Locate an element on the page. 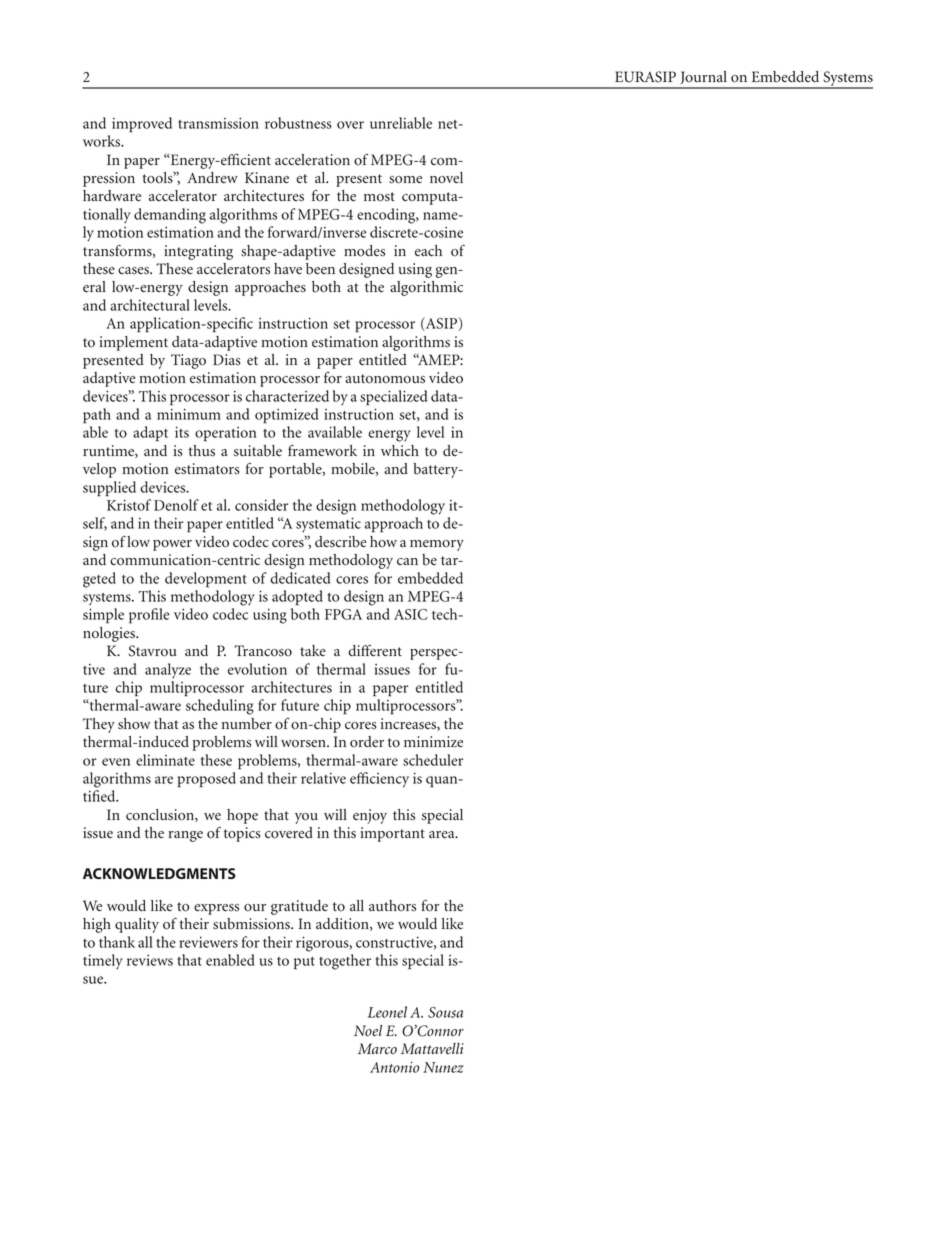 The width and height of the page is (952, 1258). submissions is located at coordinates (252, 924).
